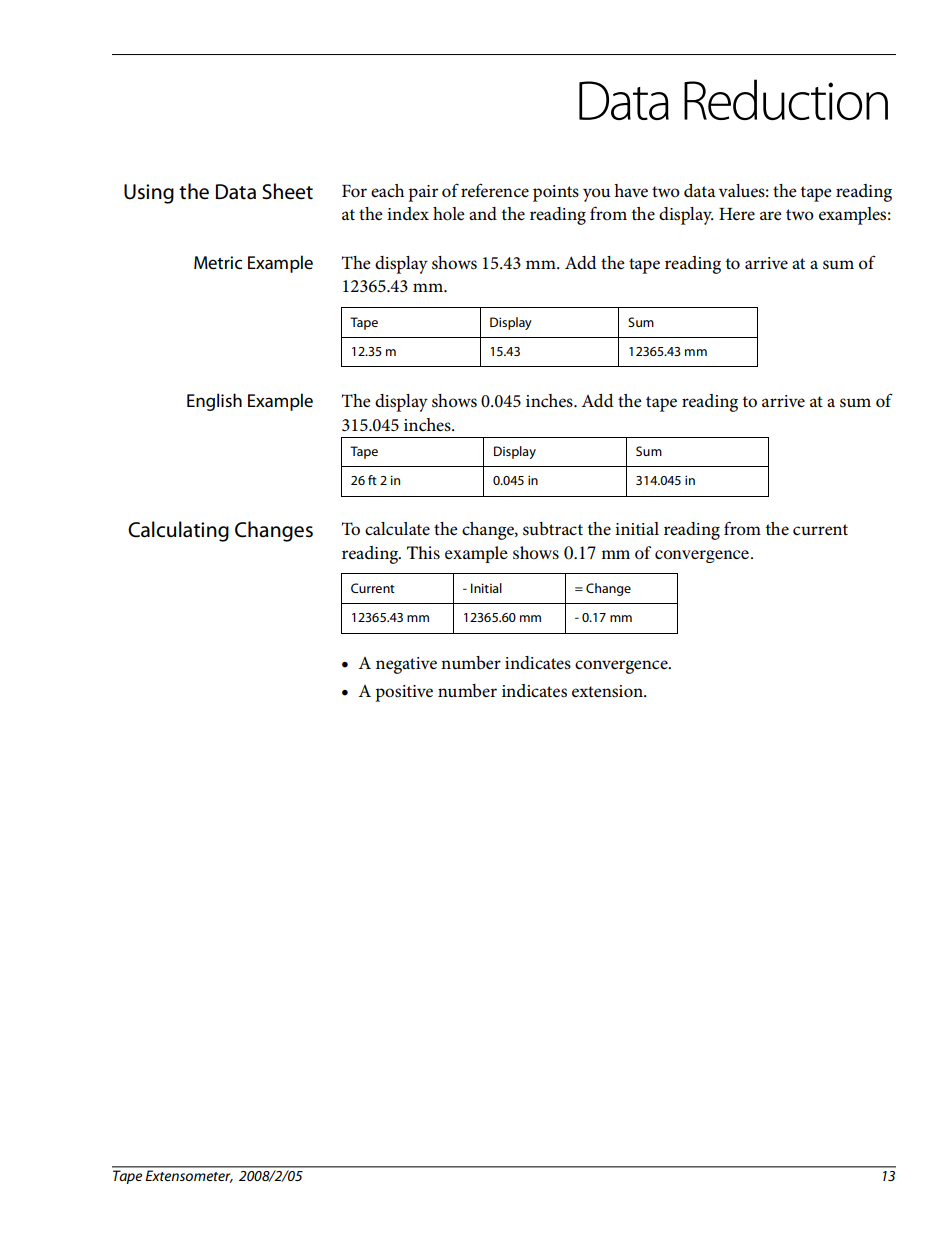 This document has width=952, height=1233. What do you see at coordinates (553, 529) in the document?
I see `subtract` at bounding box center [553, 529].
